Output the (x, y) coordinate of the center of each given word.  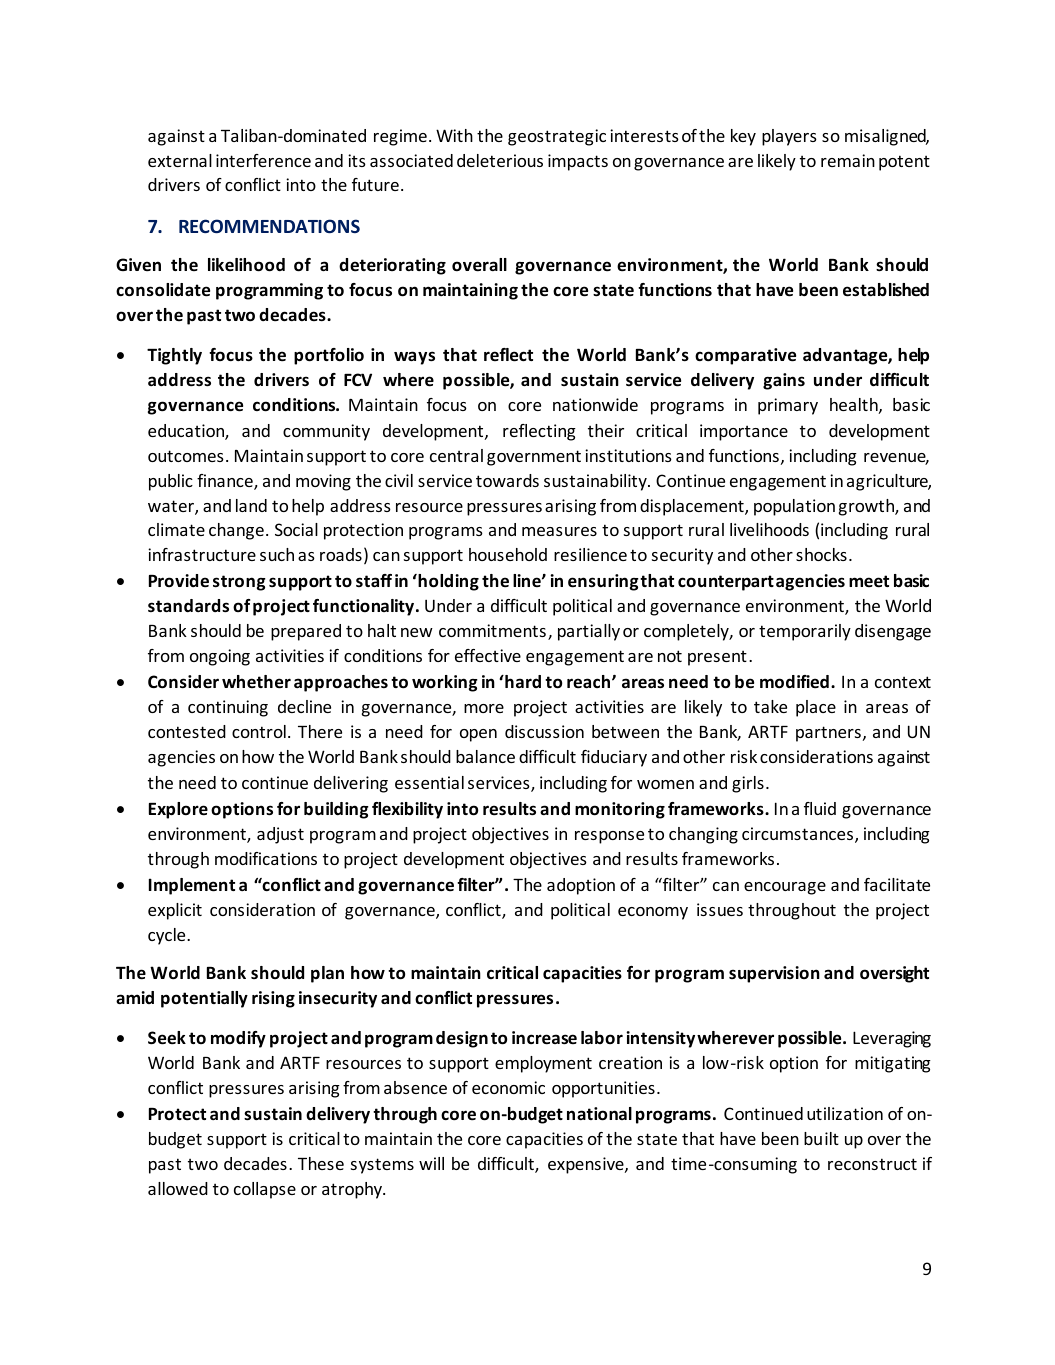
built (821, 1138)
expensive (587, 1165)
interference (263, 160)
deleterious (500, 160)
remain (848, 160)
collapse (265, 1190)
